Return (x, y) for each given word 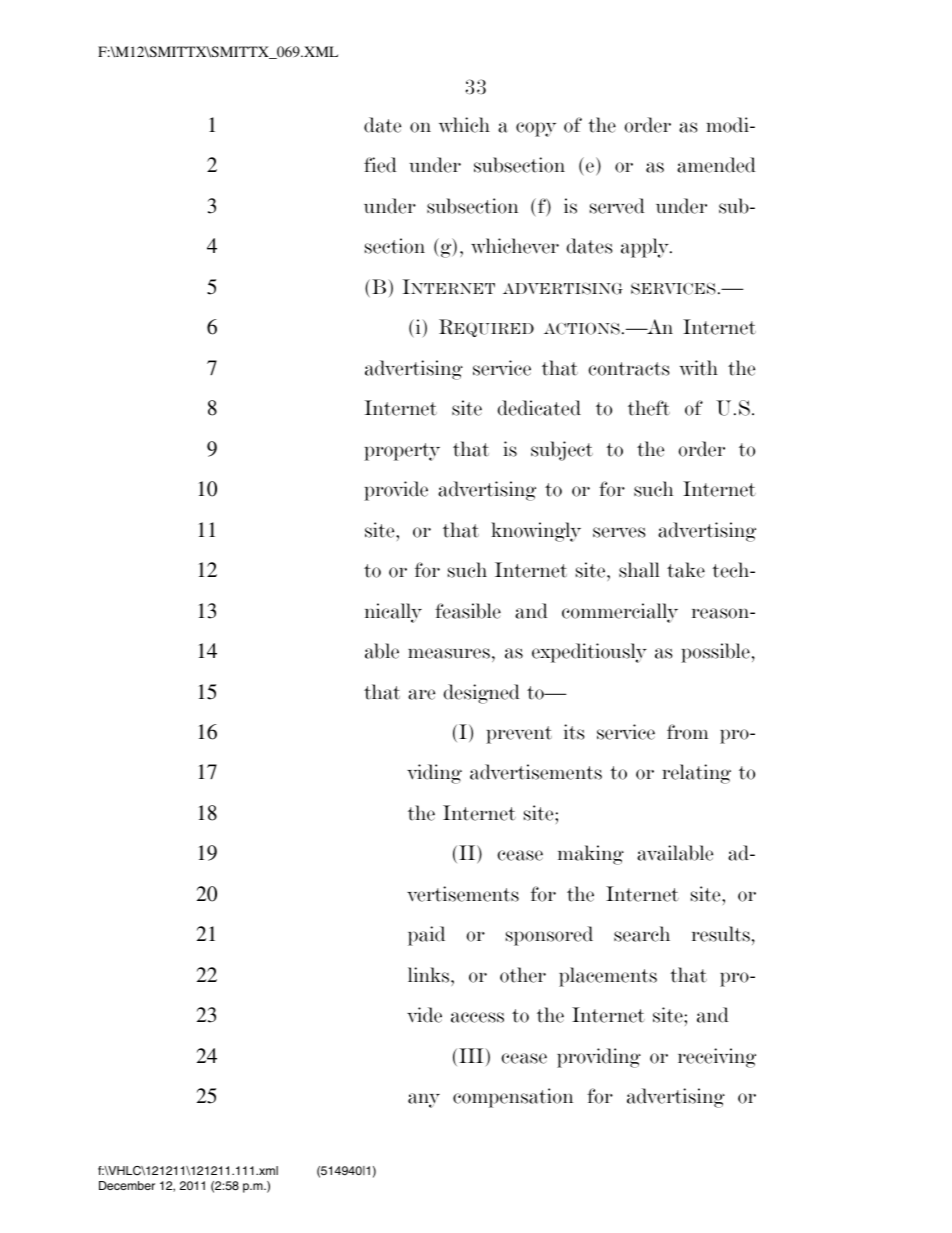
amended (716, 165)
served (617, 206)
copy (536, 129)
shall (639, 570)
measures (449, 653)
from (687, 732)
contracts (628, 369)
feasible (468, 611)
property (402, 452)
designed (481, 694)
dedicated (539, 408)
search (642, 934)
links (430, 975)
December (127, 1185)
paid (426, 936)
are (421, 694)
